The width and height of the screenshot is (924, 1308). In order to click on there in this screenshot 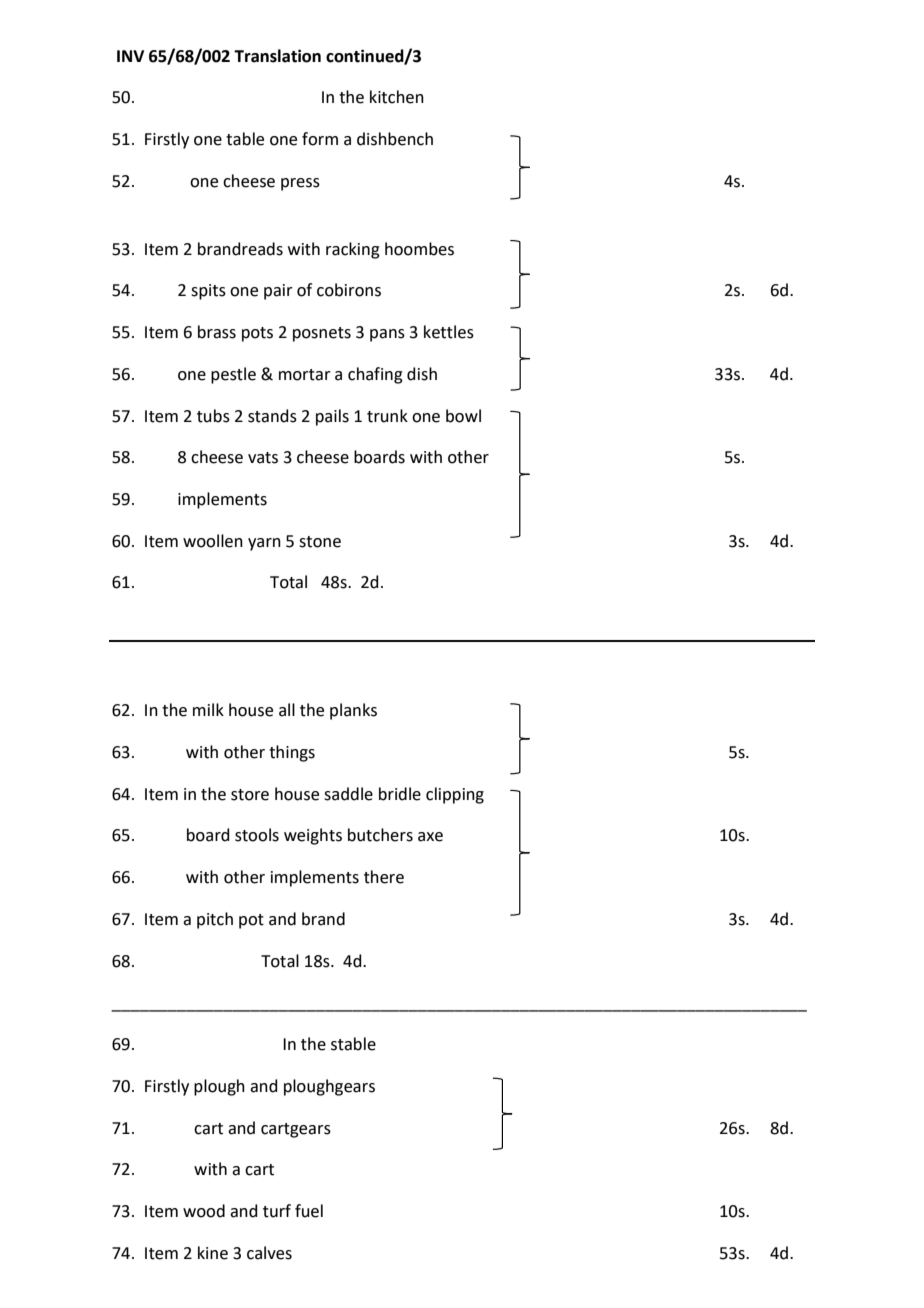, I will do `click(384, 877)`.
